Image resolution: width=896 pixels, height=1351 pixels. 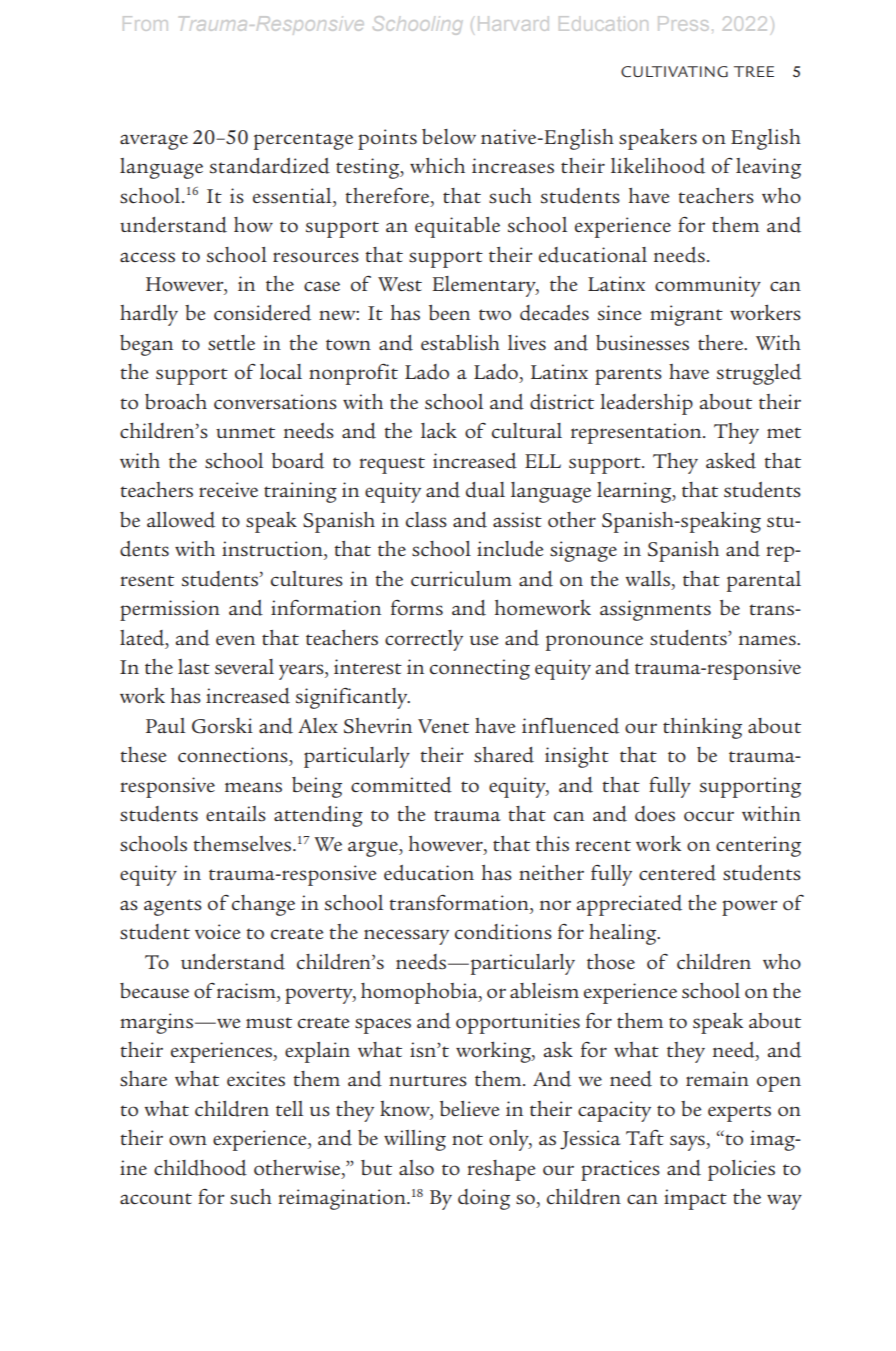 I want to click on curriculum, so click(x=461, y=578).
